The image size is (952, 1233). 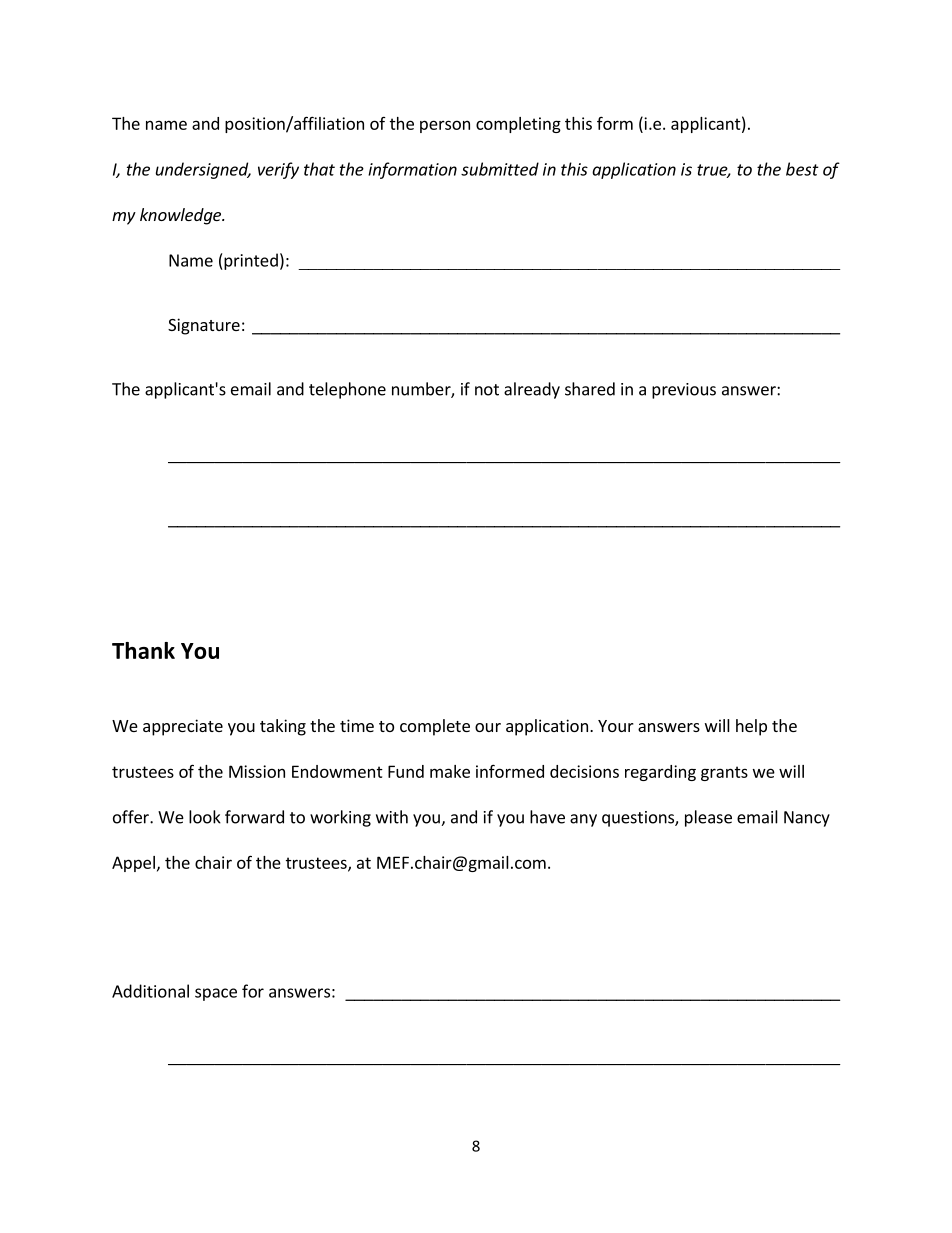 What do you see at coordinates (278, 170) in the image?
I see `verify` at bounding box center [278, 170].
